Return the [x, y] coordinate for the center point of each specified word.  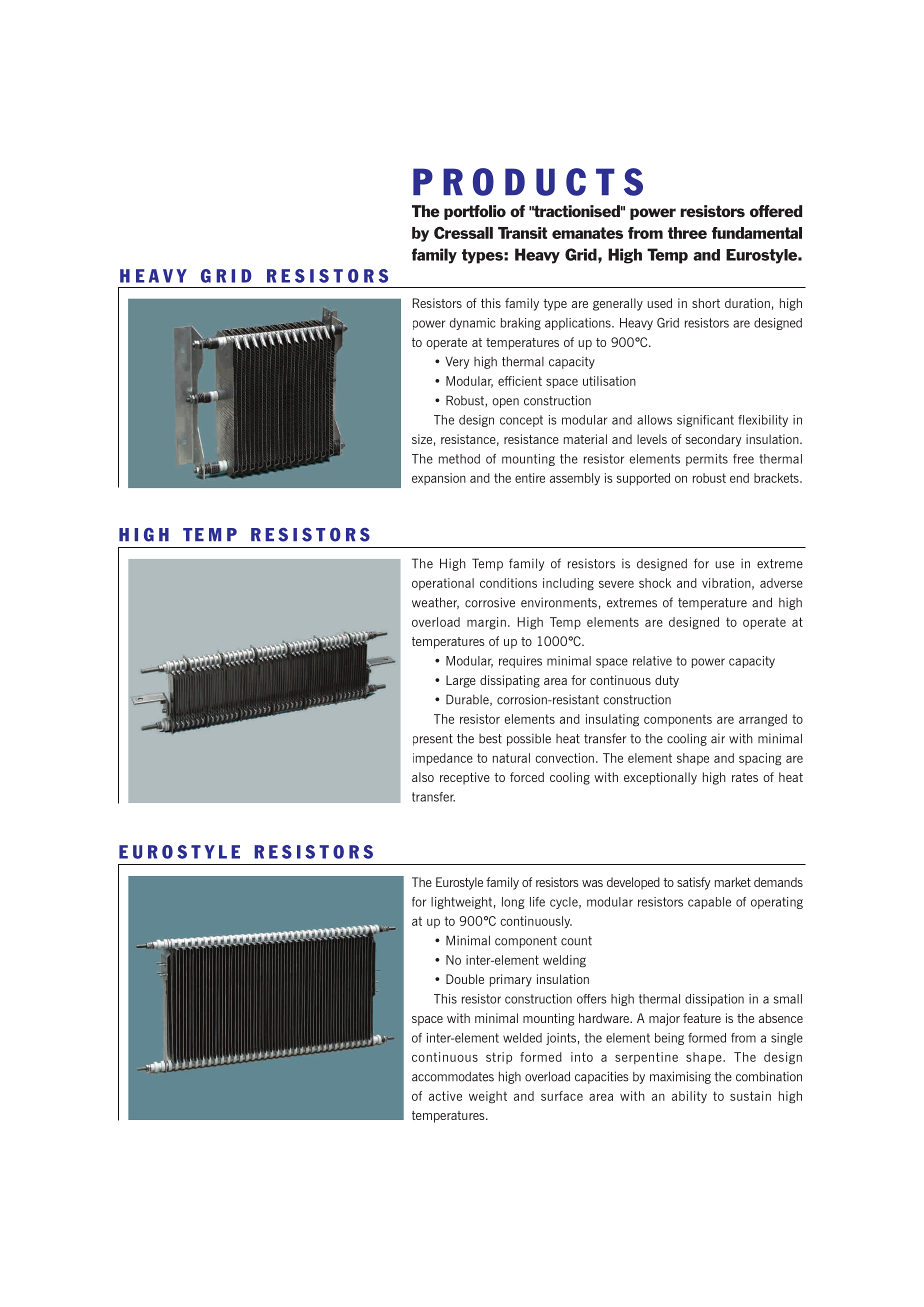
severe [616, 584]
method [459, 459]
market [733, 882]
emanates [587, 233]
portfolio [475, 212]
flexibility [763, 421]
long [513, 903]
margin [486, 623]
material [585, 439]
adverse [781, 583]
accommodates [453, 1076]
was [592, 883]
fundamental [757, 233]
